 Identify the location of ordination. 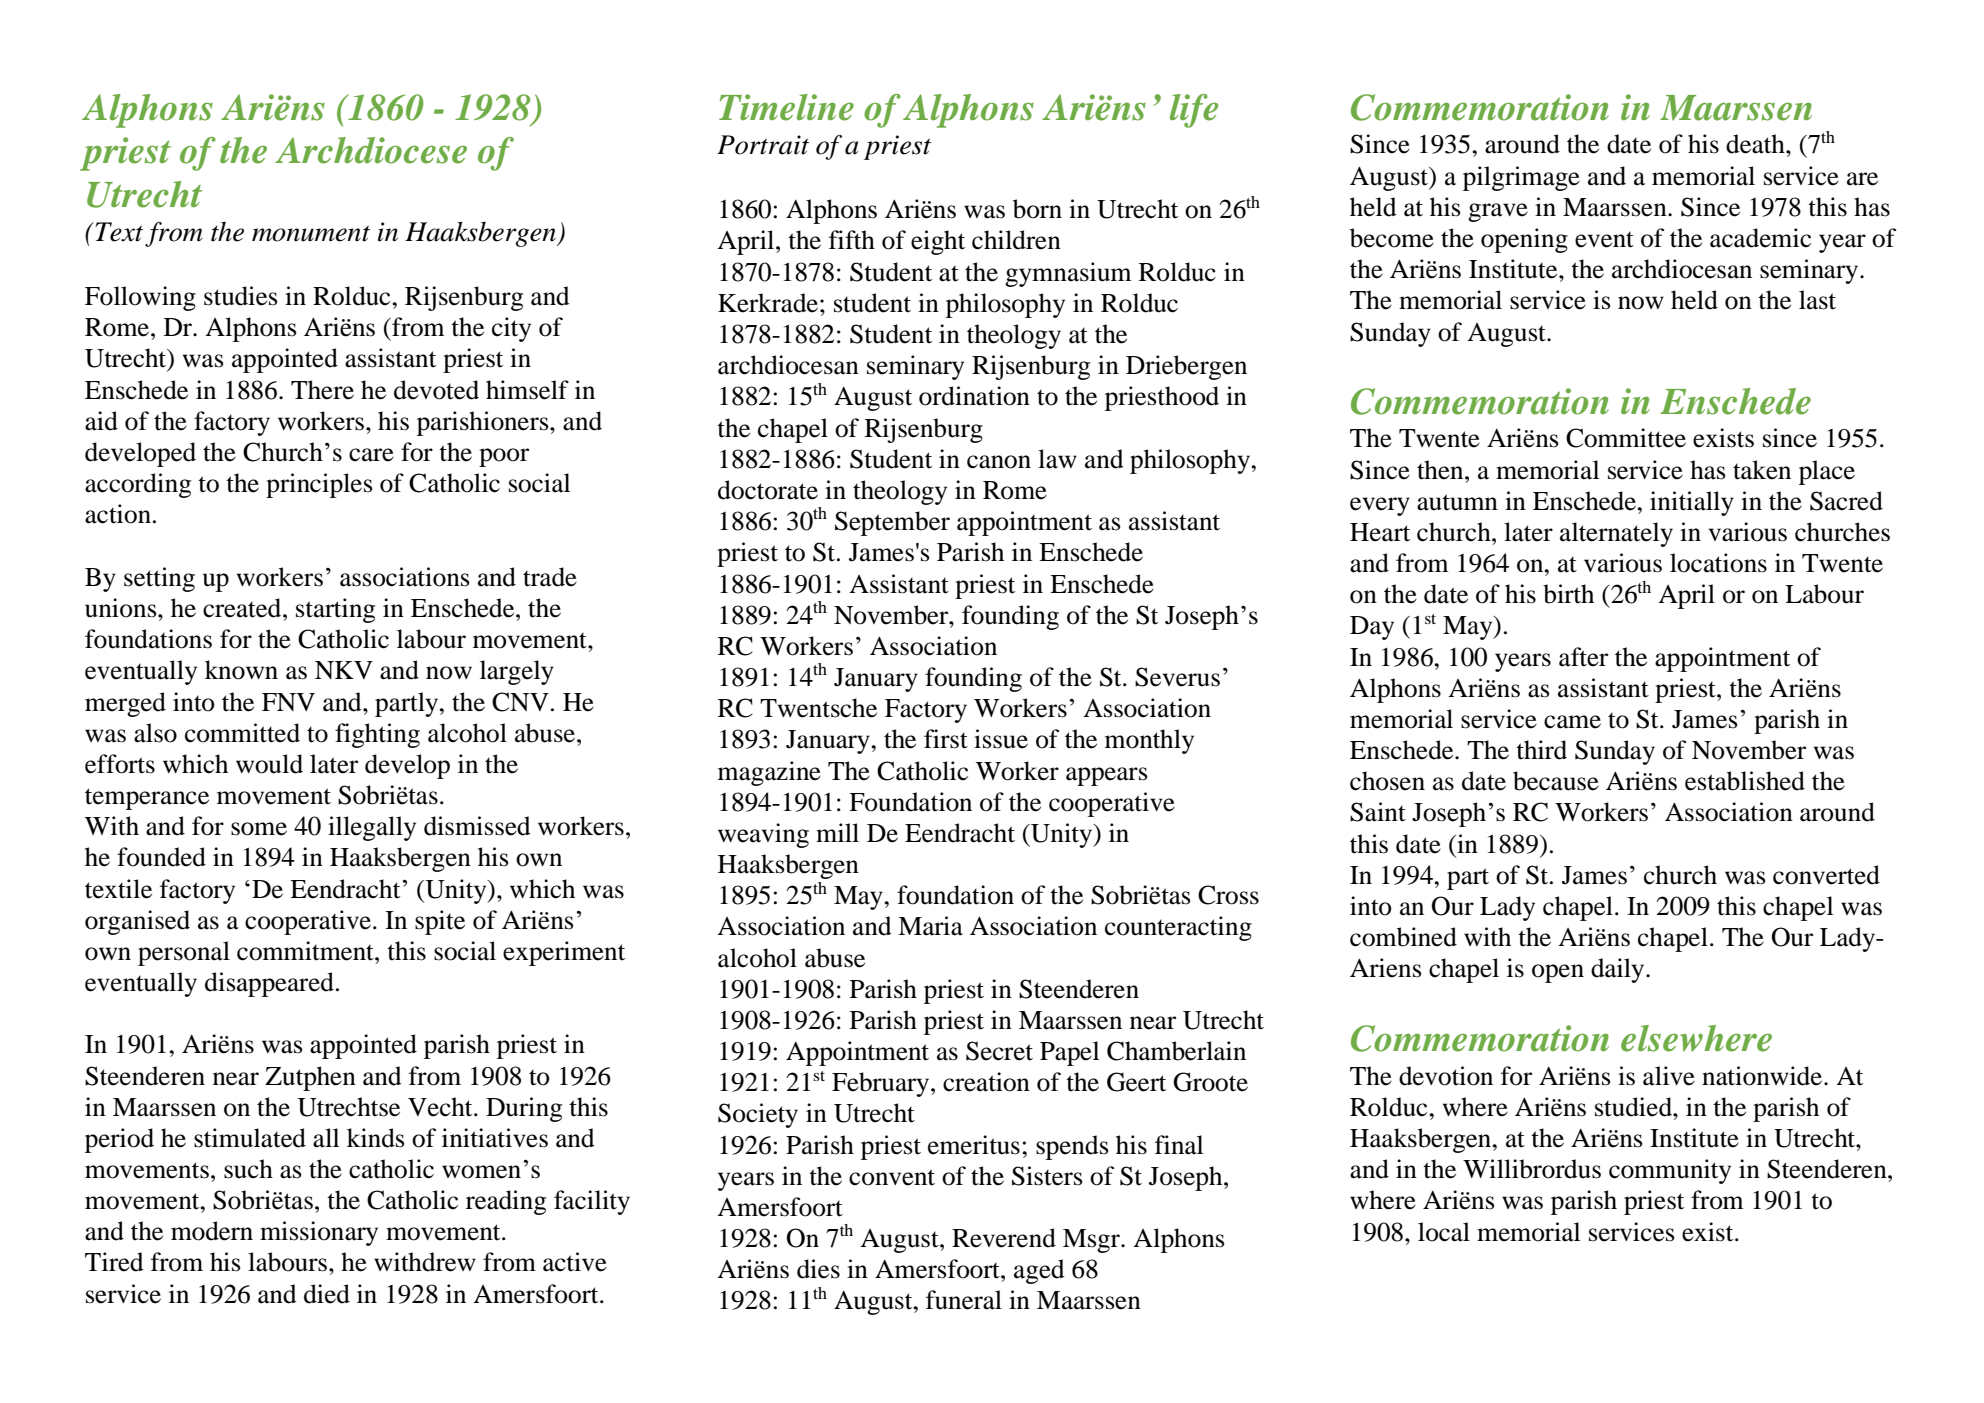
(974, 396).
